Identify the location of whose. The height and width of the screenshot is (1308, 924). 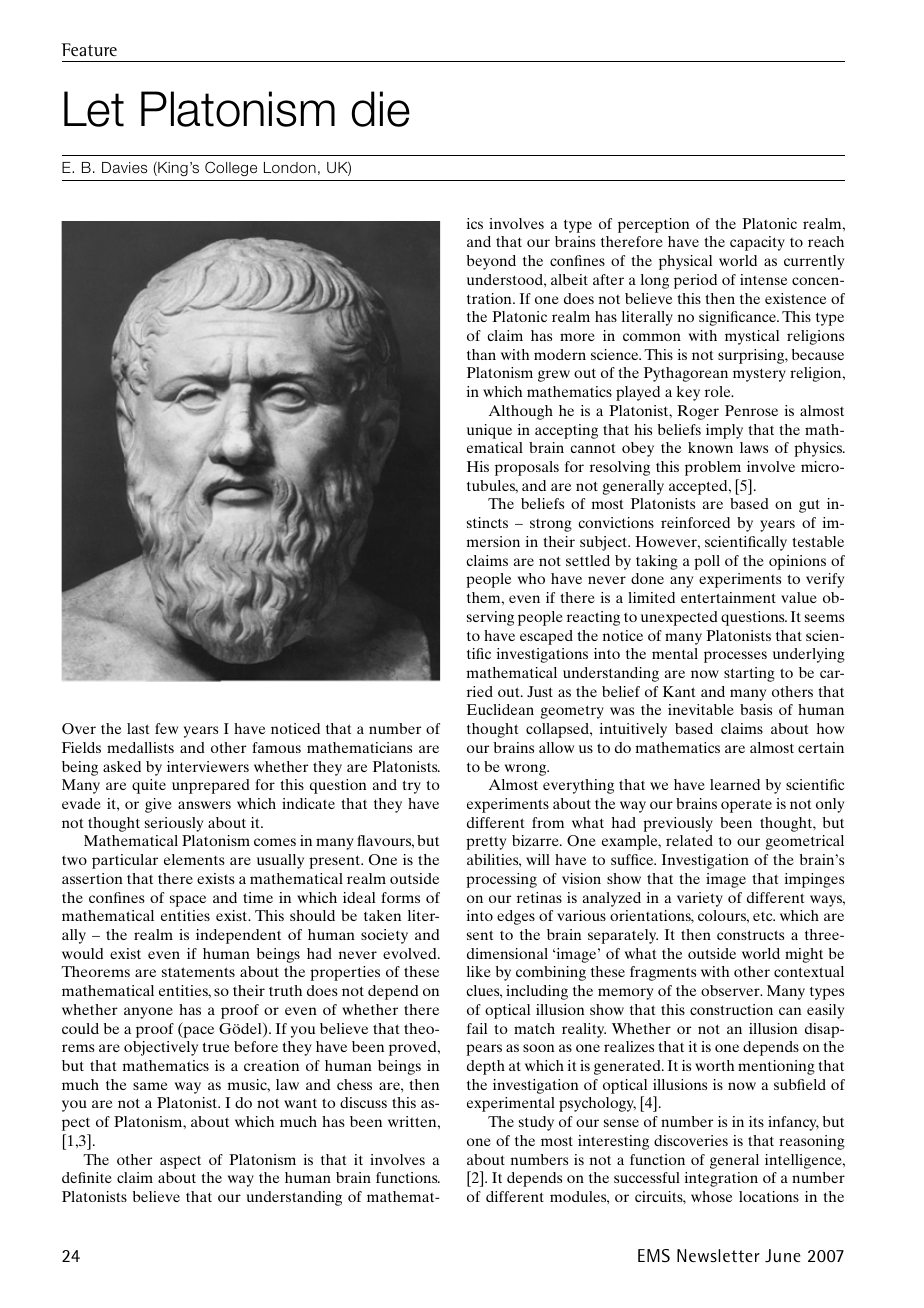
(711, 1196).
